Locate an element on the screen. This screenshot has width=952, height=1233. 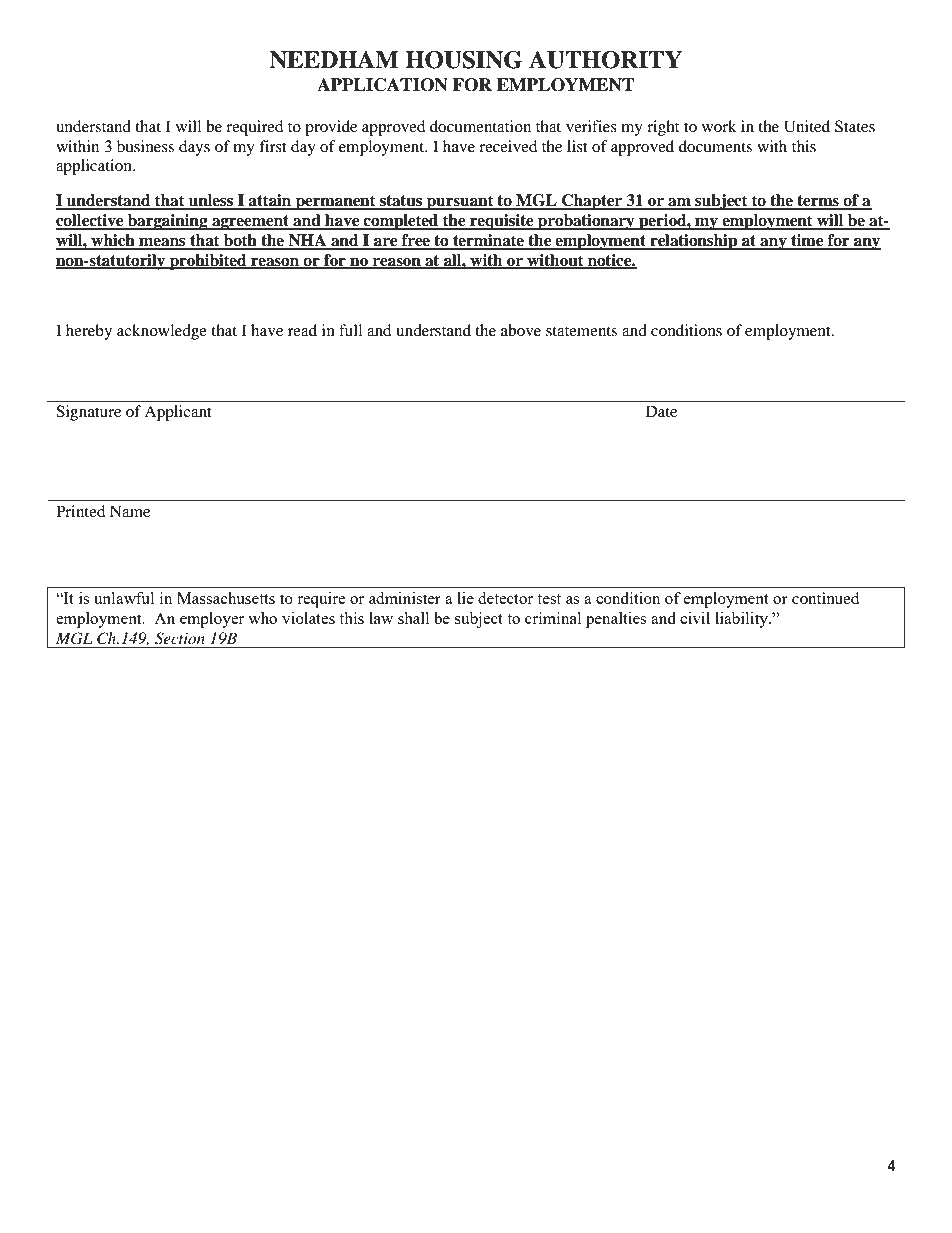
NEEDHAM is located at coordinates (334, 60).
